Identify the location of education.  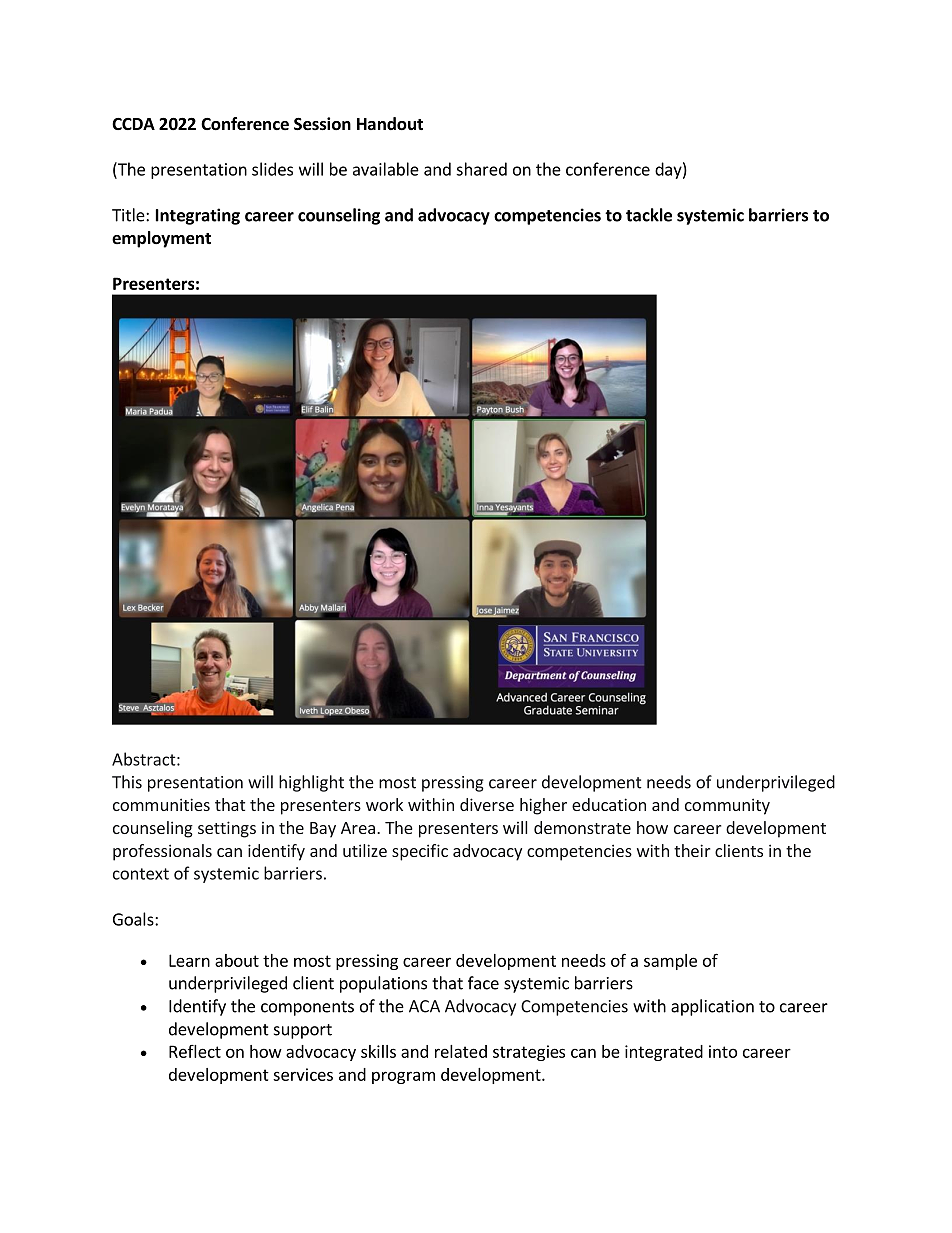
(609, 804).
